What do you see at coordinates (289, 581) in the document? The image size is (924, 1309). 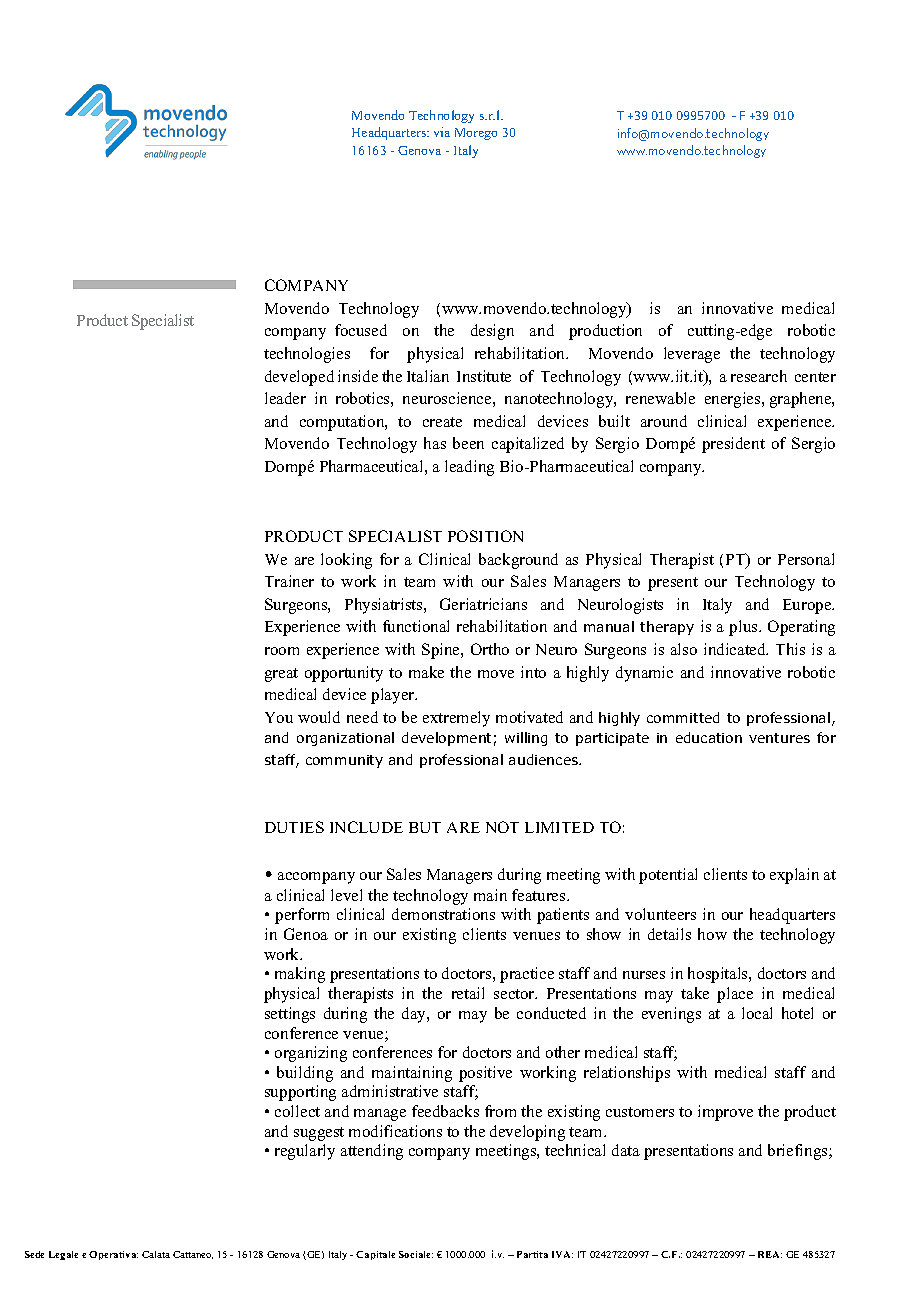 I see `Trainer` at bounding box center [289, 581].
